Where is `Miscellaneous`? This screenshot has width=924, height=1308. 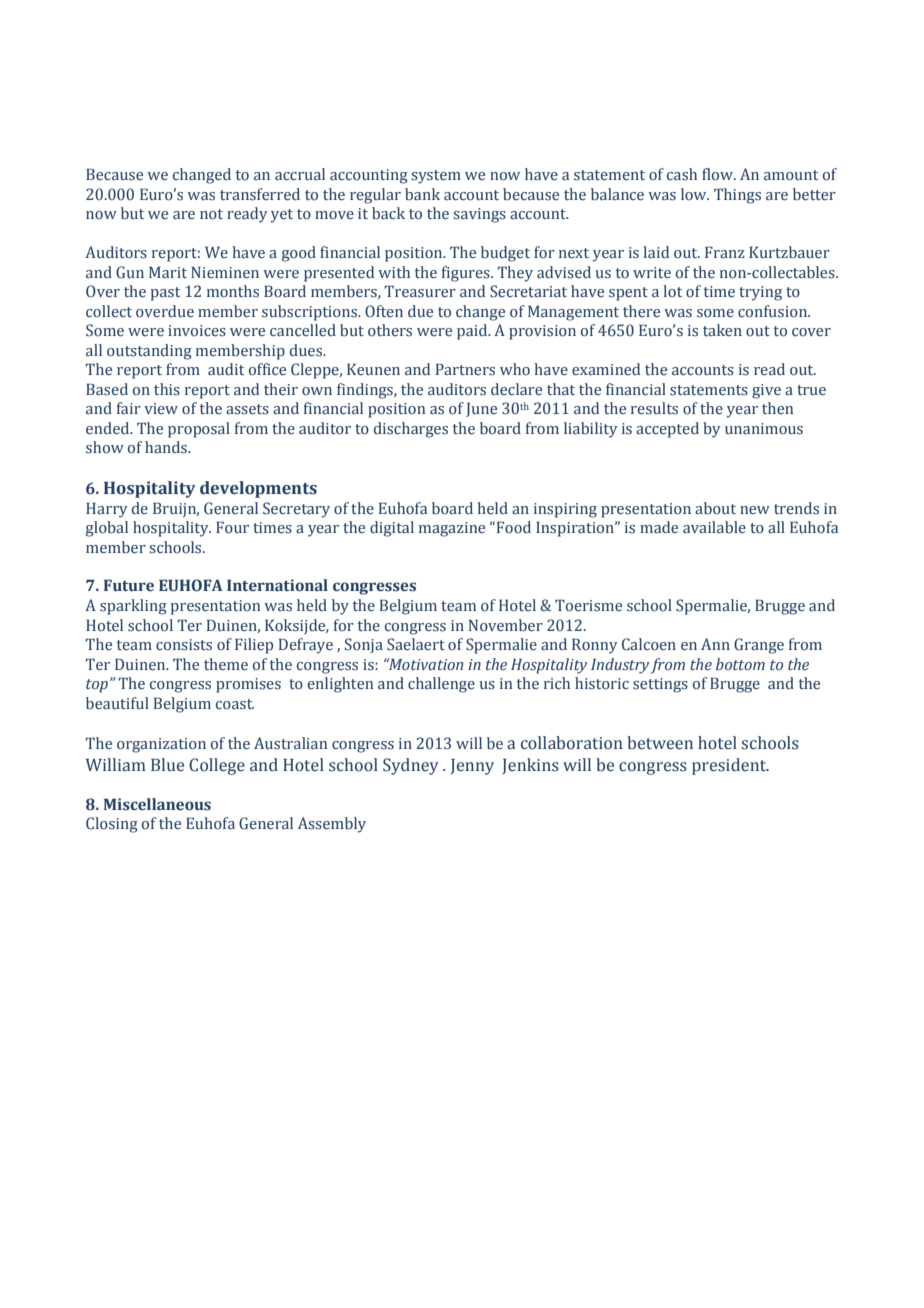 Miscellaneous is located at coordinates (157, 804).
